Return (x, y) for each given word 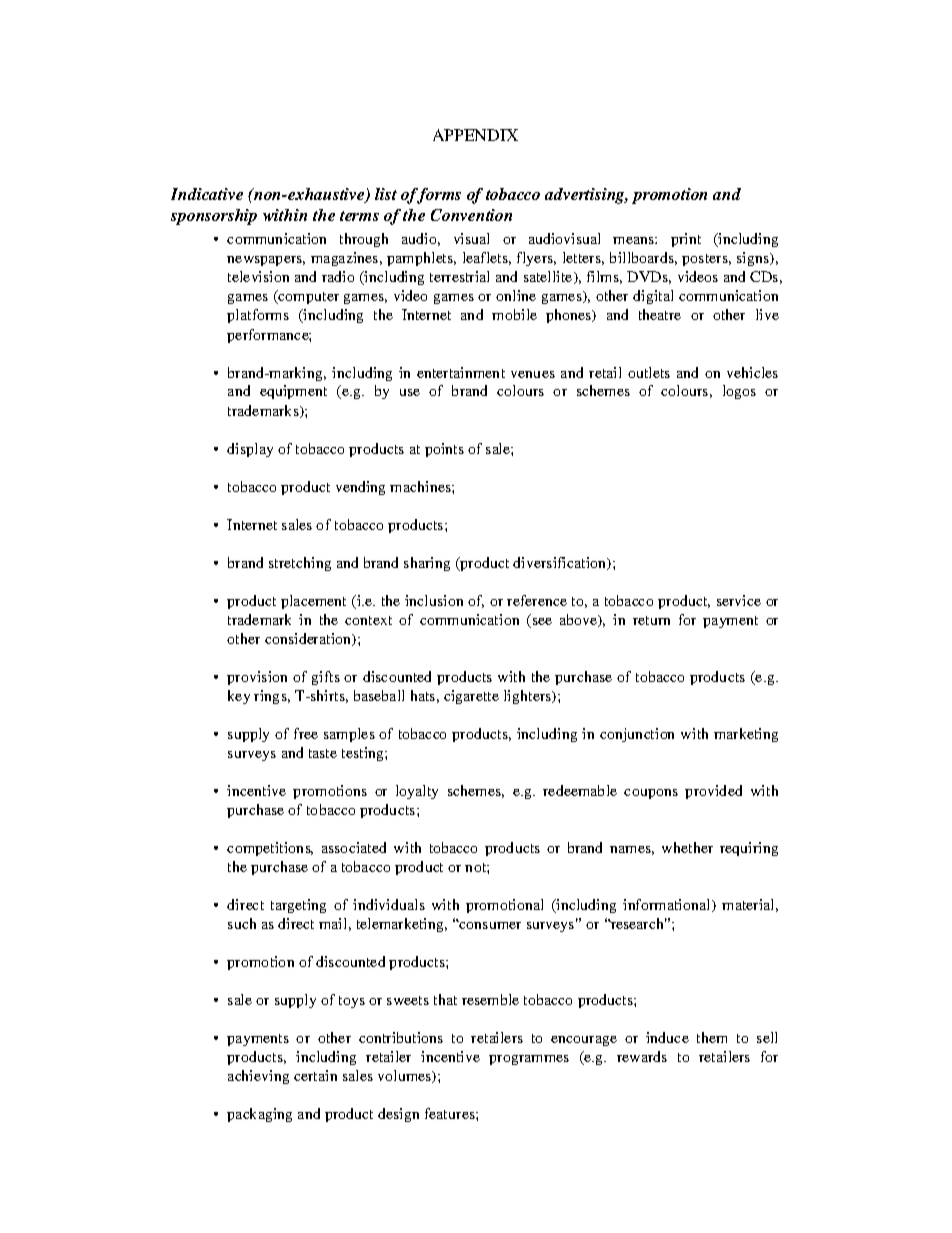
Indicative (207, 194)
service (739, 600)
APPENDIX (475, 135)
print (686, 240)
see (542, 621)
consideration (309, 639)
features (451, 1113)
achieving (258, 1077)
